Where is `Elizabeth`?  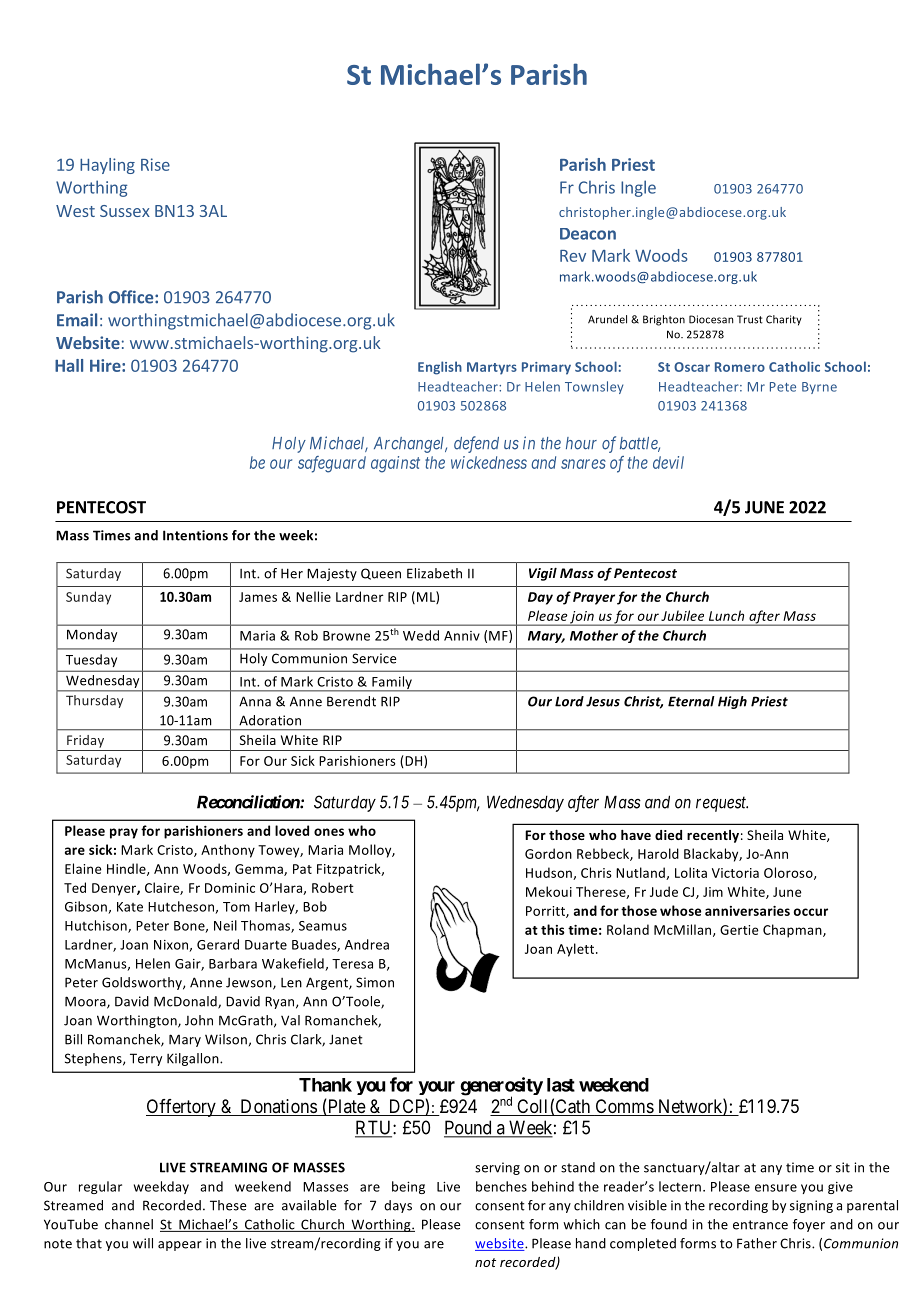
Elizabeth is located at coordinates (434, 573).
